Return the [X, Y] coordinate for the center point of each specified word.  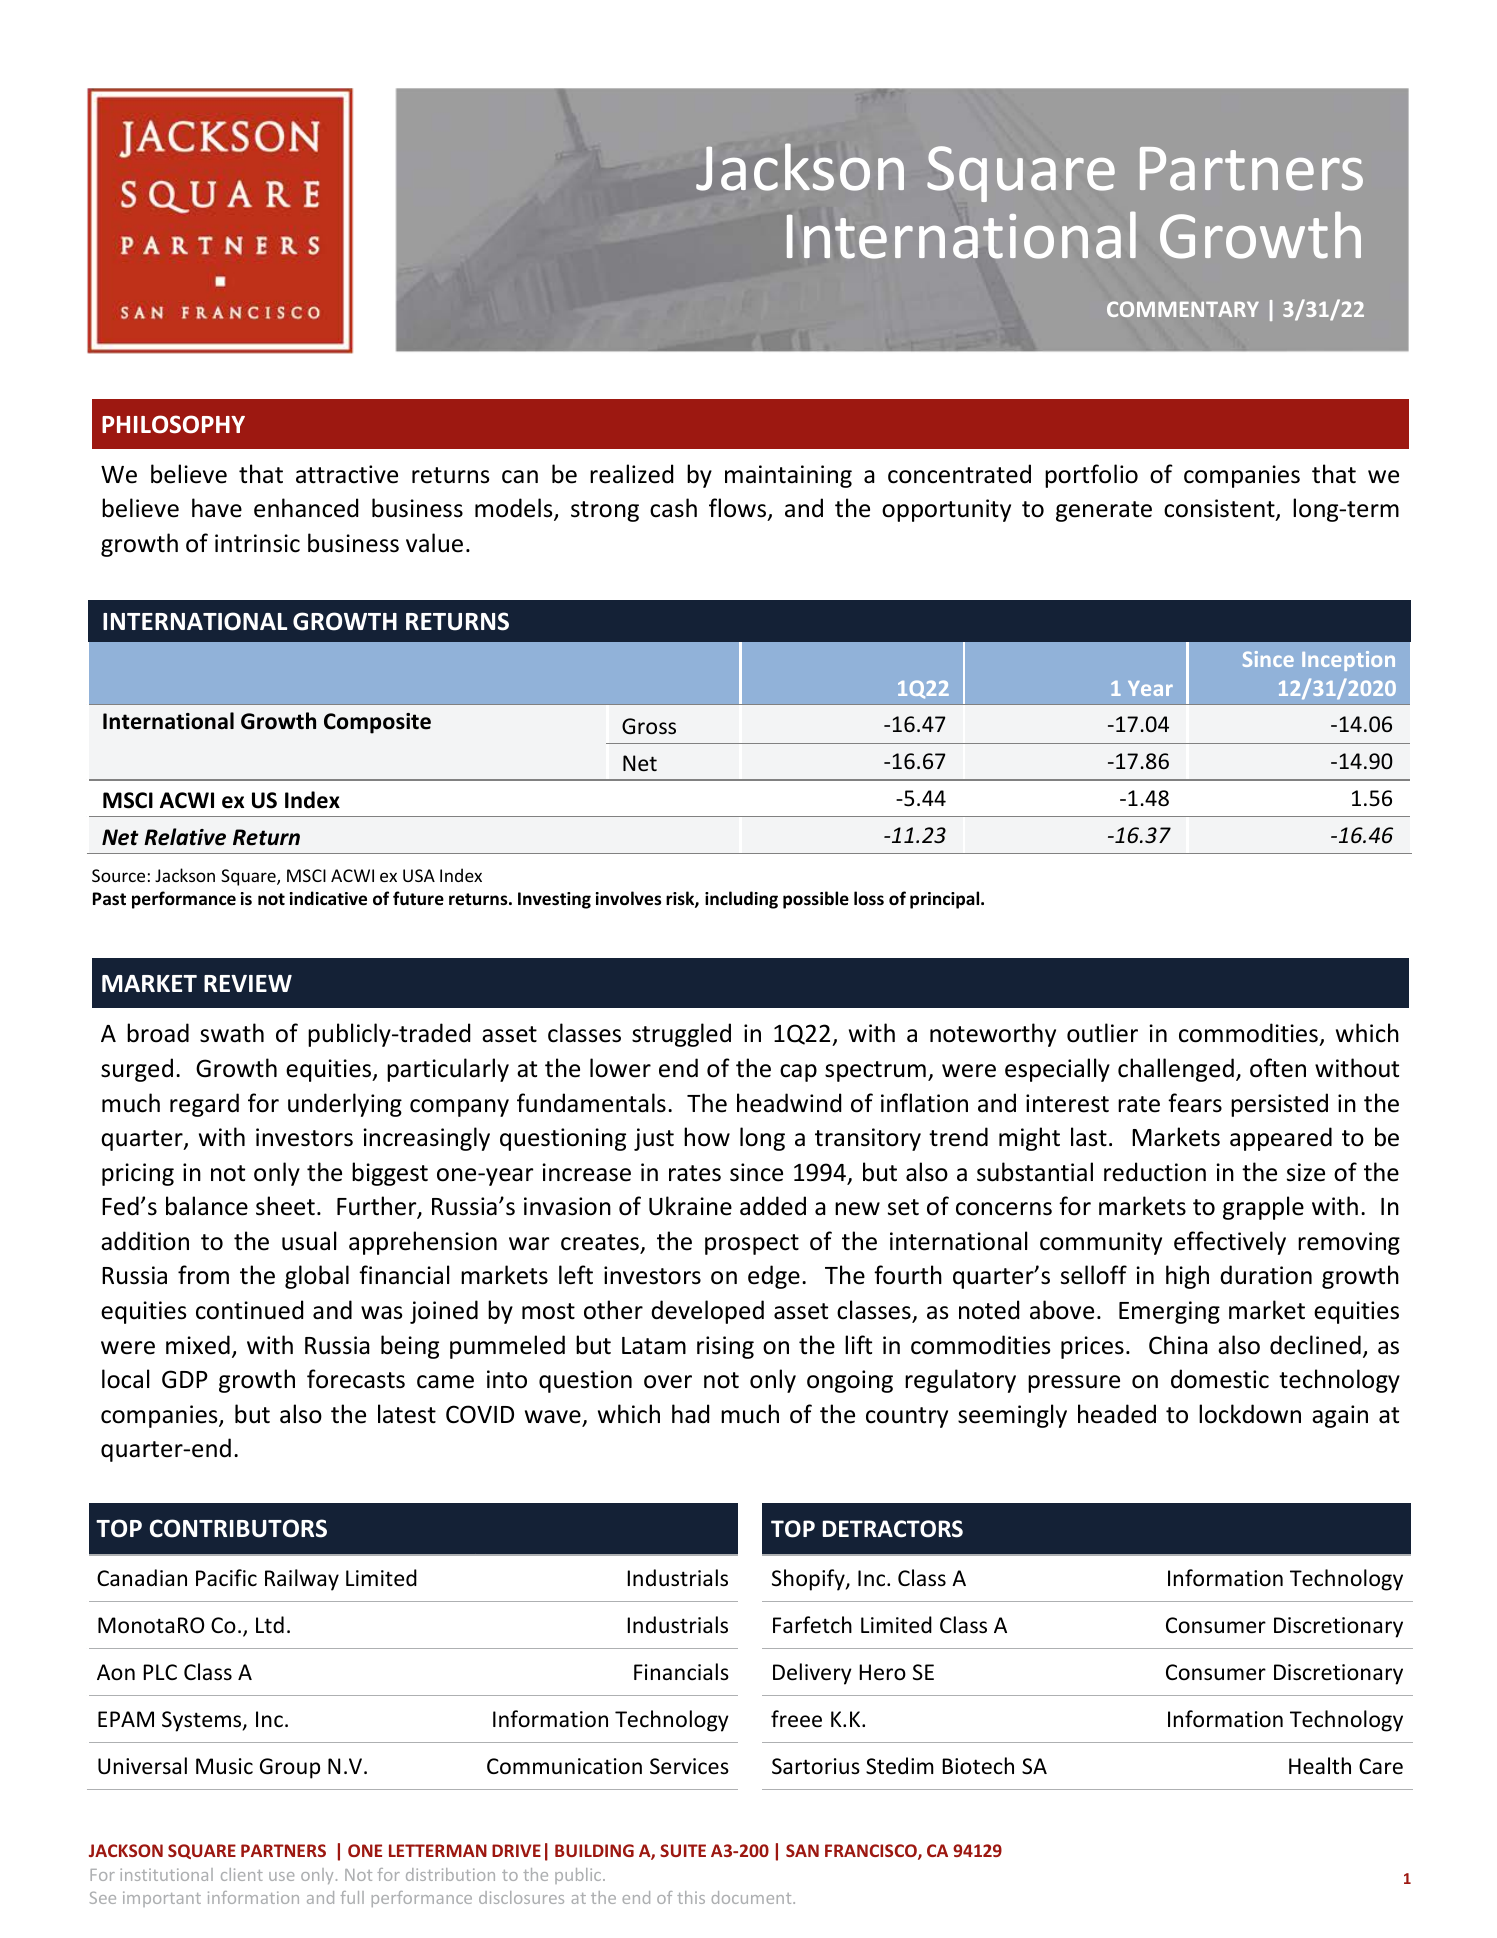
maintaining [788, 476]
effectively [1230, 1243]
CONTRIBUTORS [238, 1528]
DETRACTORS [893, 1529]
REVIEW [248, 983]
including [741, 900]
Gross [649, 726]
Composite [377, 723]
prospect [752, 1244]
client [242, 1874]
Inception [1348, 661]
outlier [1102, 1033]
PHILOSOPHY [173, 424]
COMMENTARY [1183, 309]
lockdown [1250, 1414]
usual [309, 1241]
